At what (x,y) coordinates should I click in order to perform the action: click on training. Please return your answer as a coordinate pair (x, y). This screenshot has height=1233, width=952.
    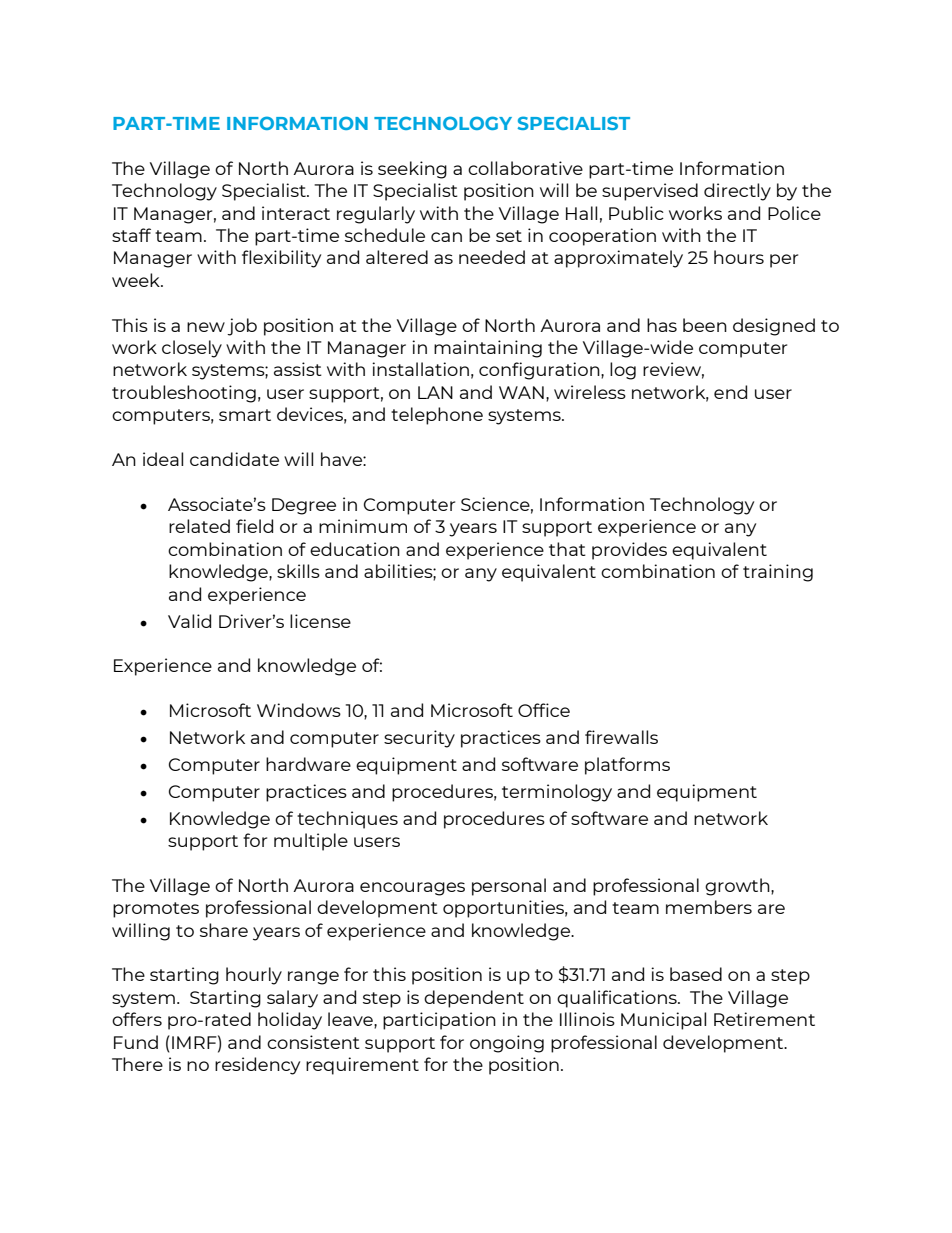
    Looking at the image, I should click on (778, 573).
